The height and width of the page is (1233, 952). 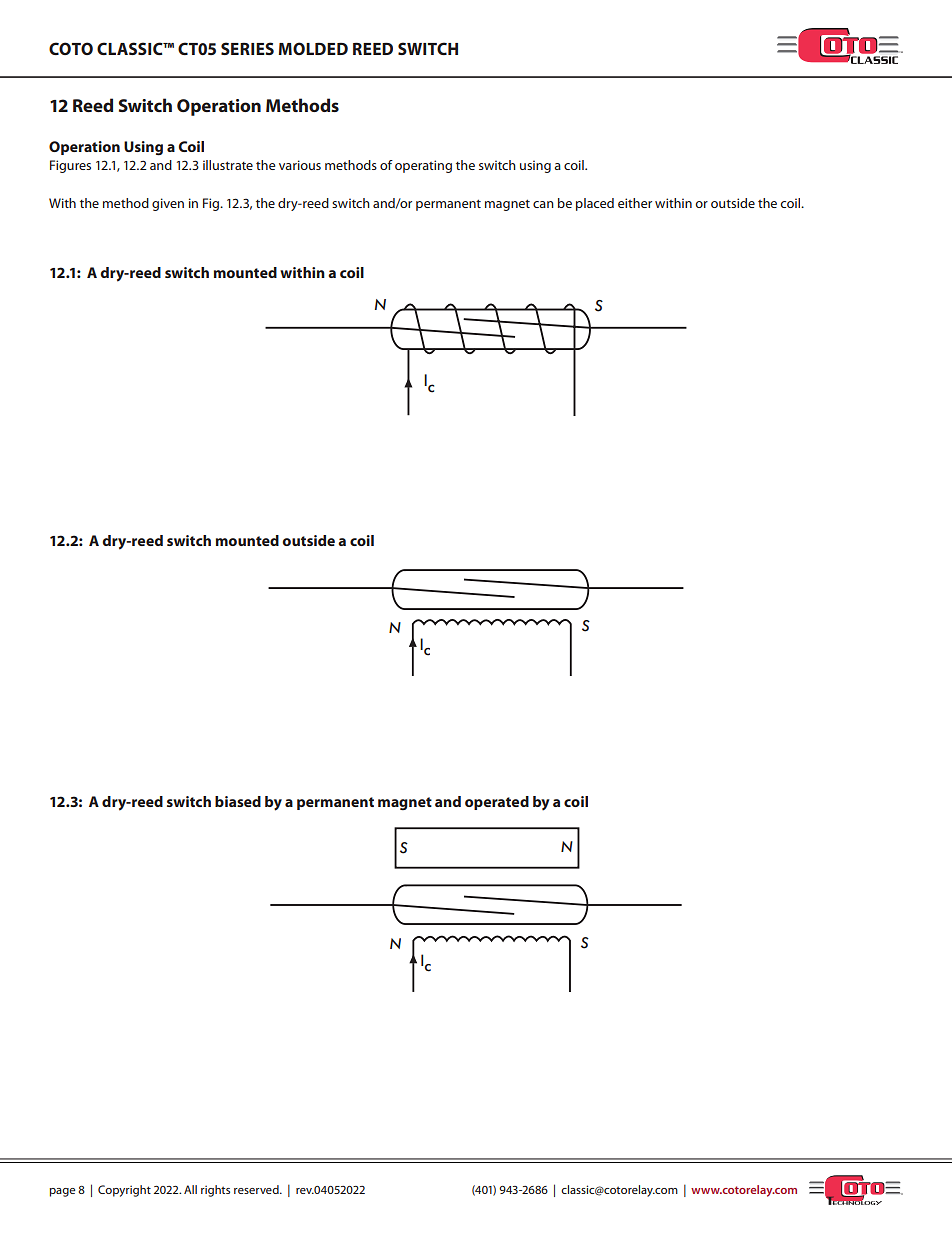 What do you see at coordinates (595, 204) in the page?
I see `placed` at bounding box center [595, 204].
